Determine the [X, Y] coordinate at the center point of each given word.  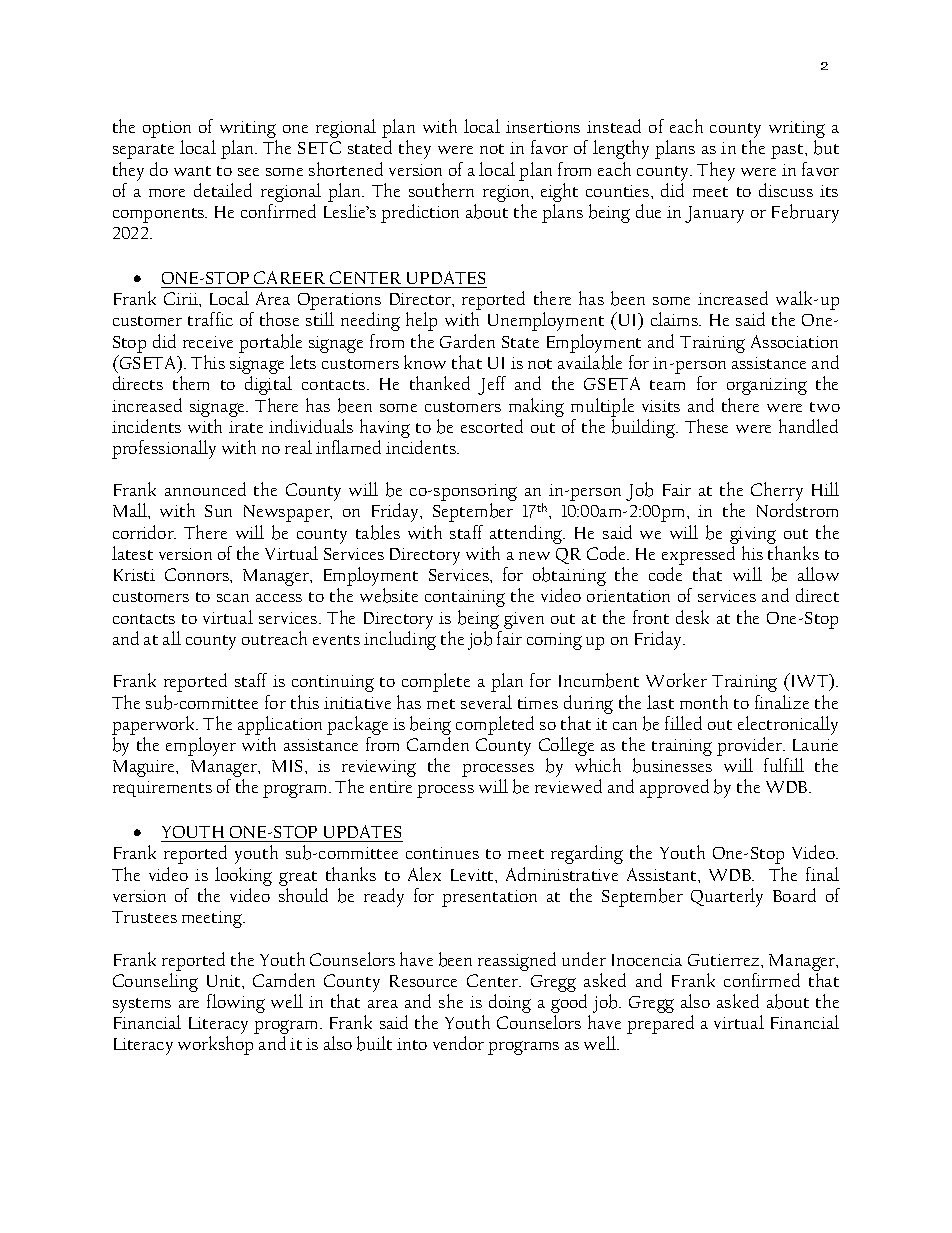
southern [441, 190]
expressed [698, 557]
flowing [236, 1003]
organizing [767, 386]
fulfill [784, 765]
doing [510, 1003]
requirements [162, 789]
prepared [660, 1024]
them [191, 383]
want [192, 171]
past [788, 151]
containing [465, 598]
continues [442, 853]
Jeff [492, 385]
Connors [198, 574]
